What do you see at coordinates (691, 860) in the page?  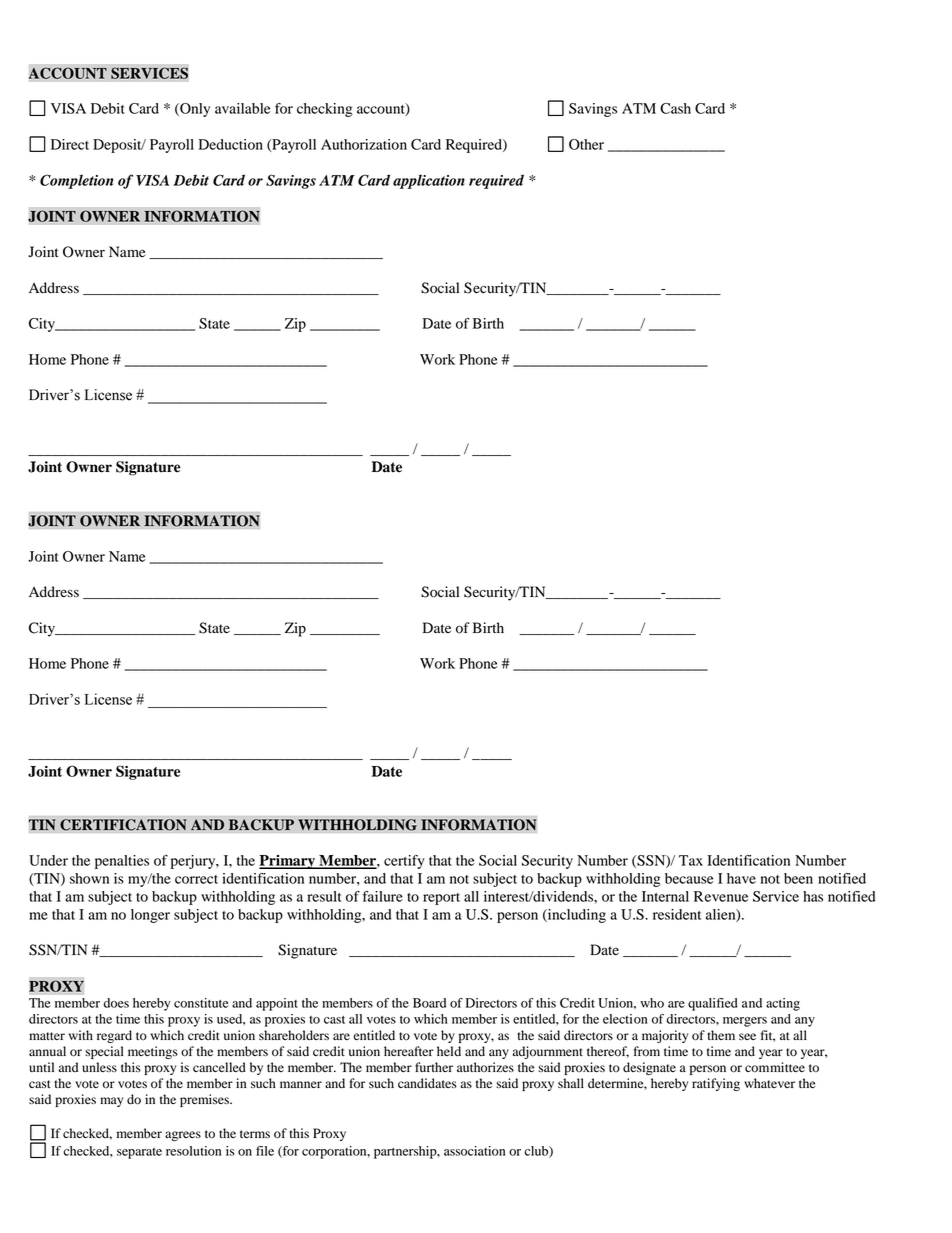 I see `Tax` at bounding box center [691, 860].
